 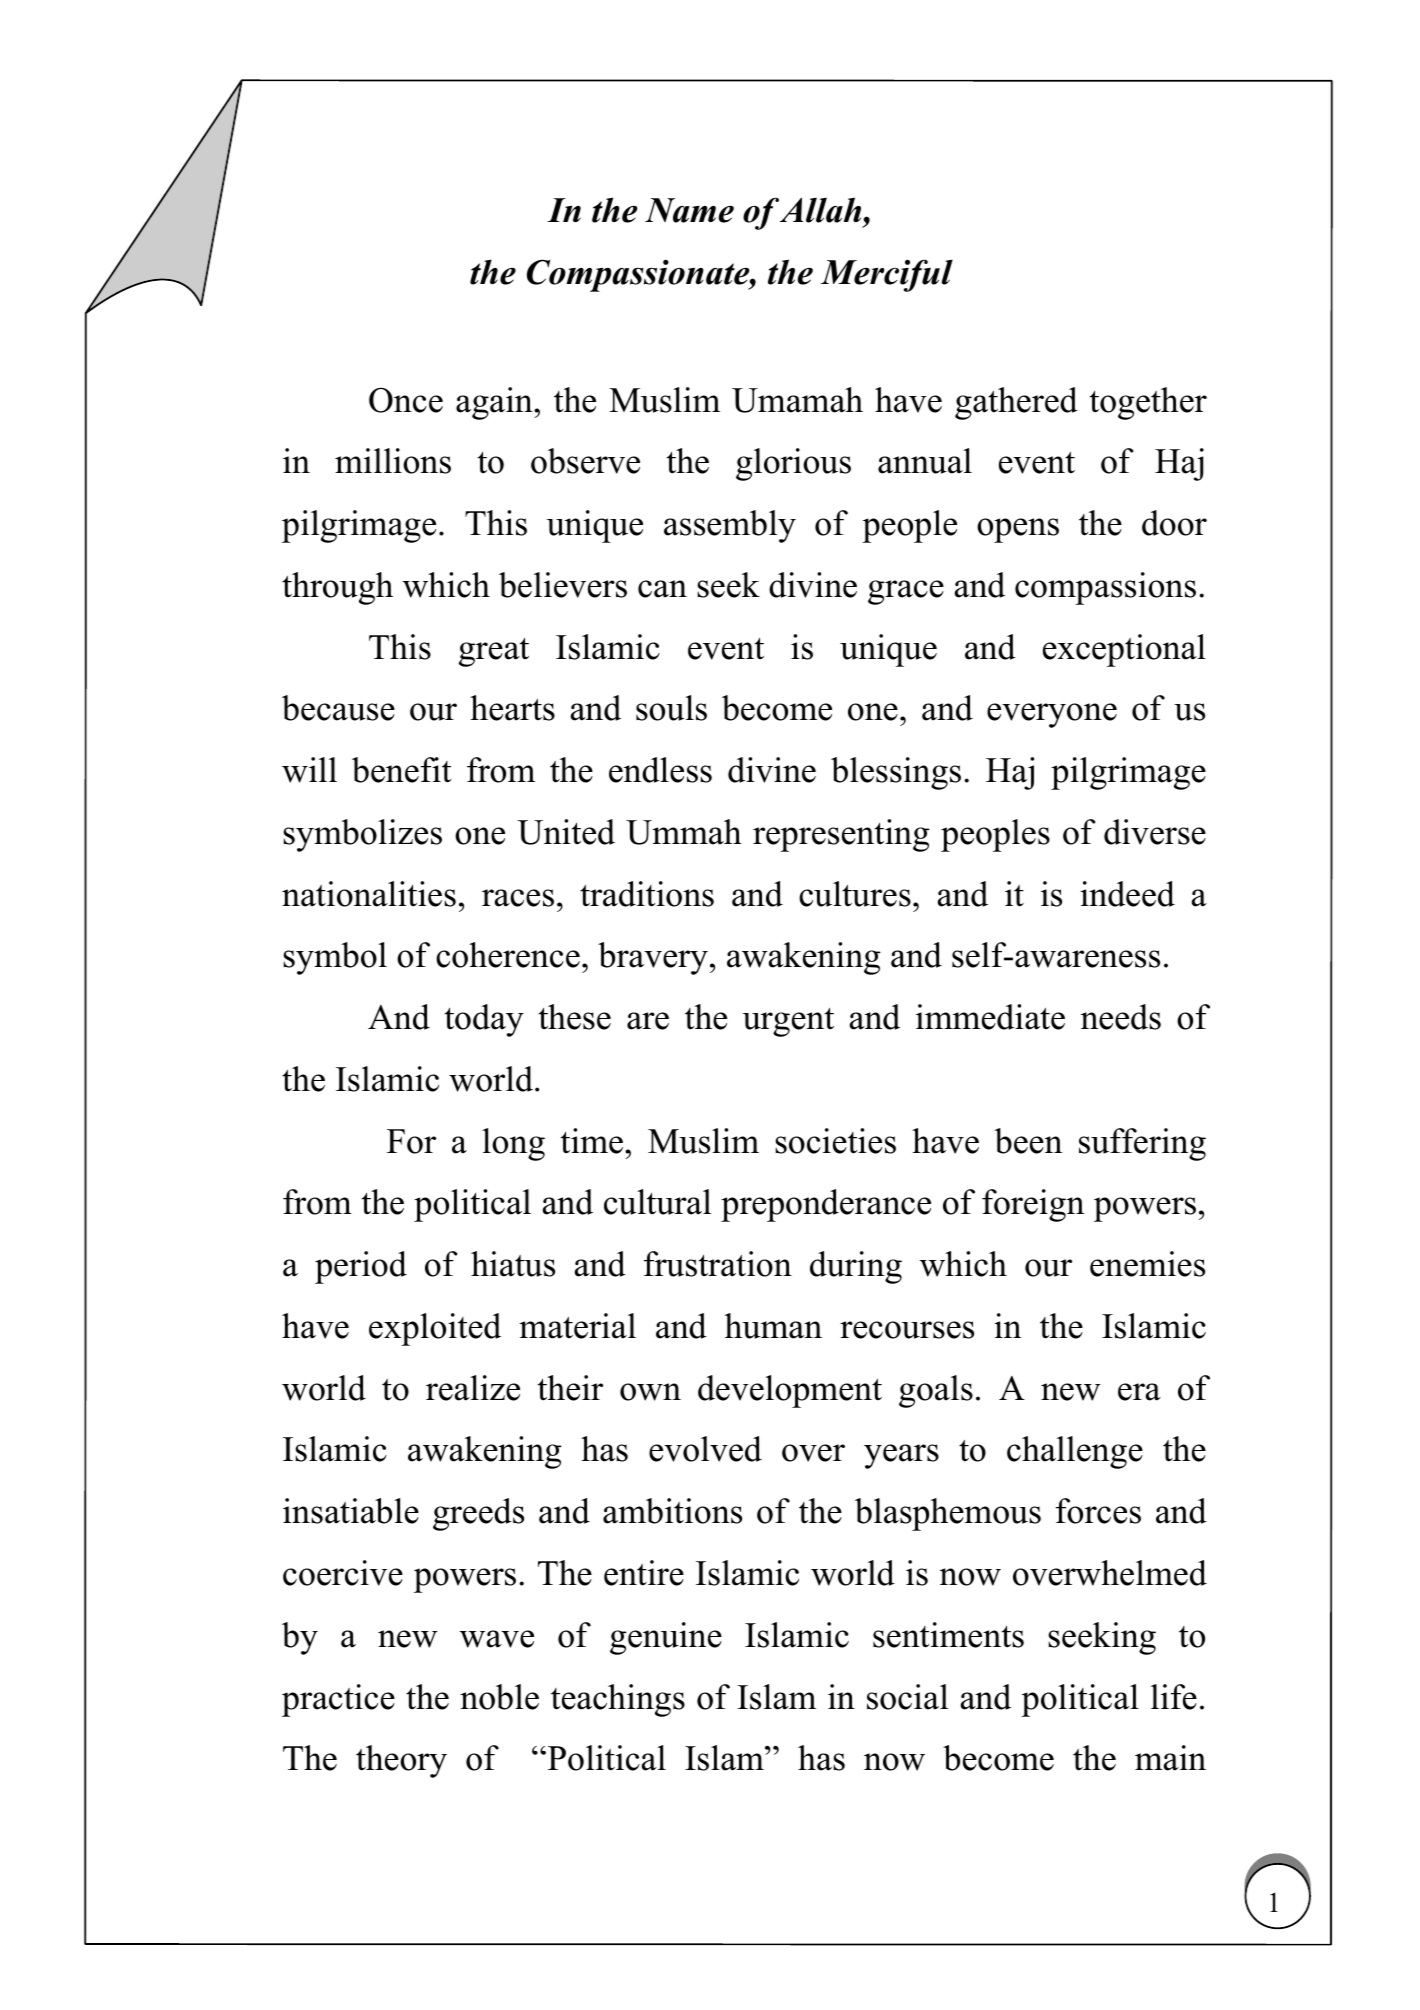 What do you see at coordinates (1016, 403) in the screenshot?
I see `gathered` at bounding box center [1016, 403].
